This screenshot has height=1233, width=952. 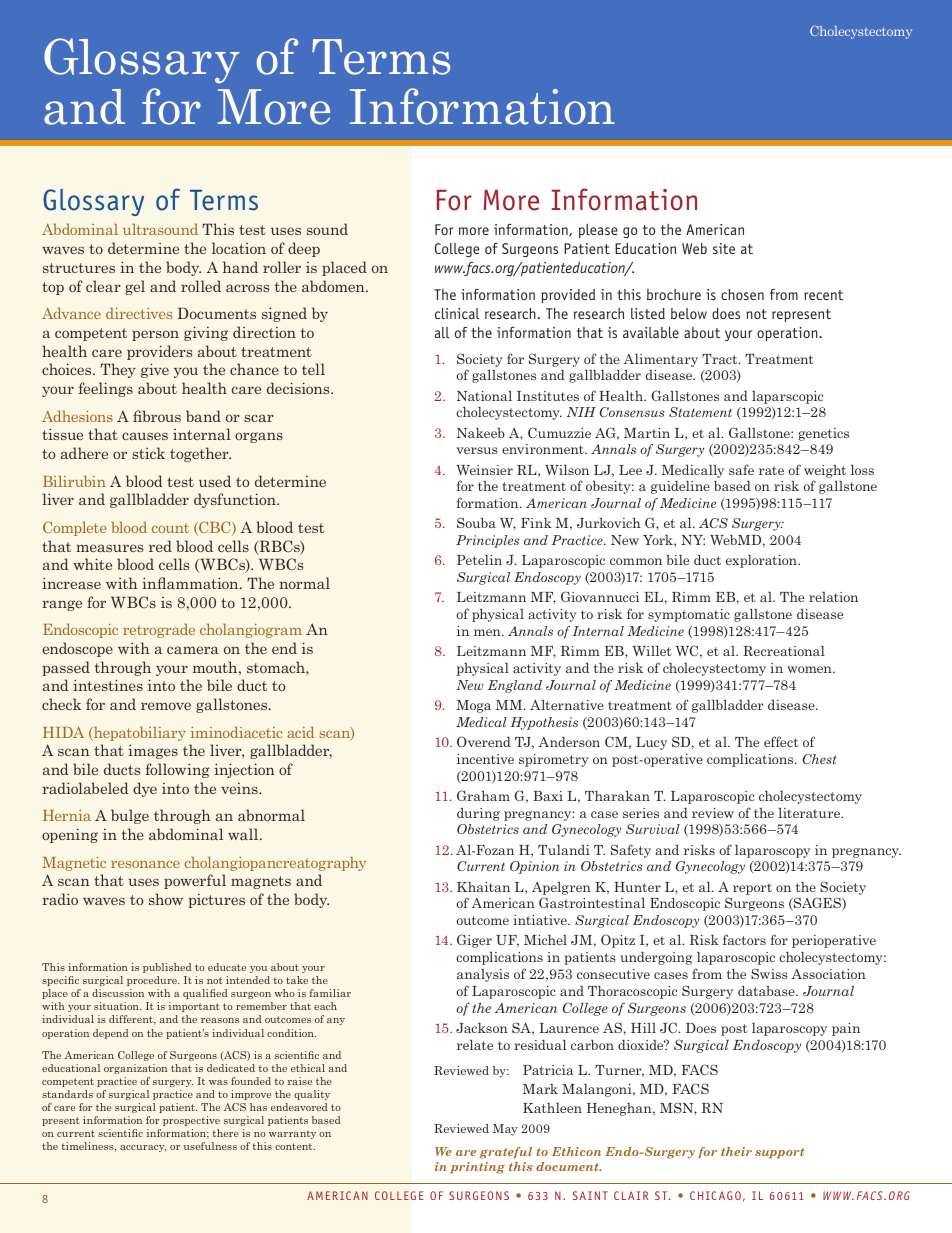 I want to click on show, so click(x=166, y=899).
